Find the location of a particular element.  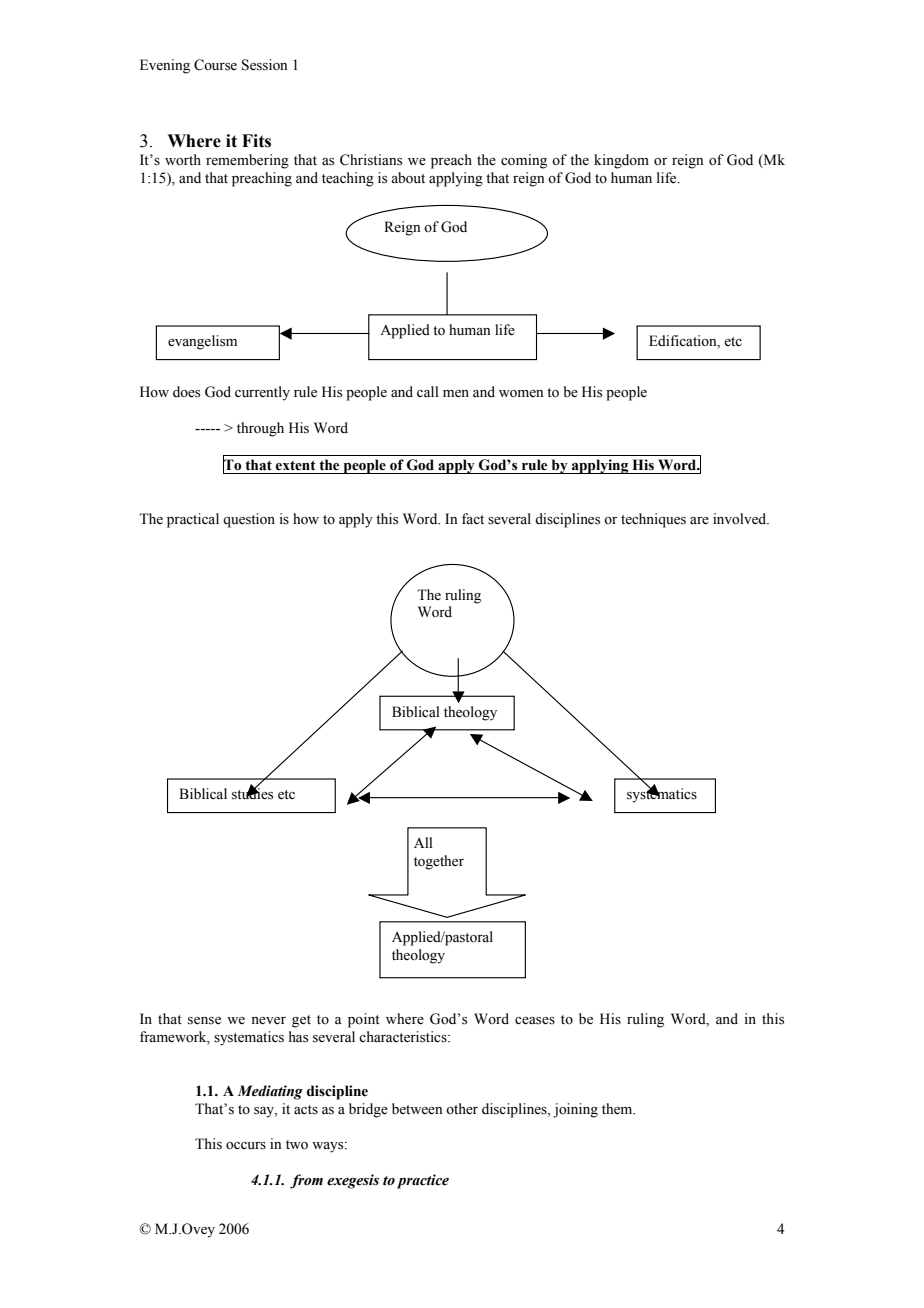

question is located at coordinates (249, 520).
